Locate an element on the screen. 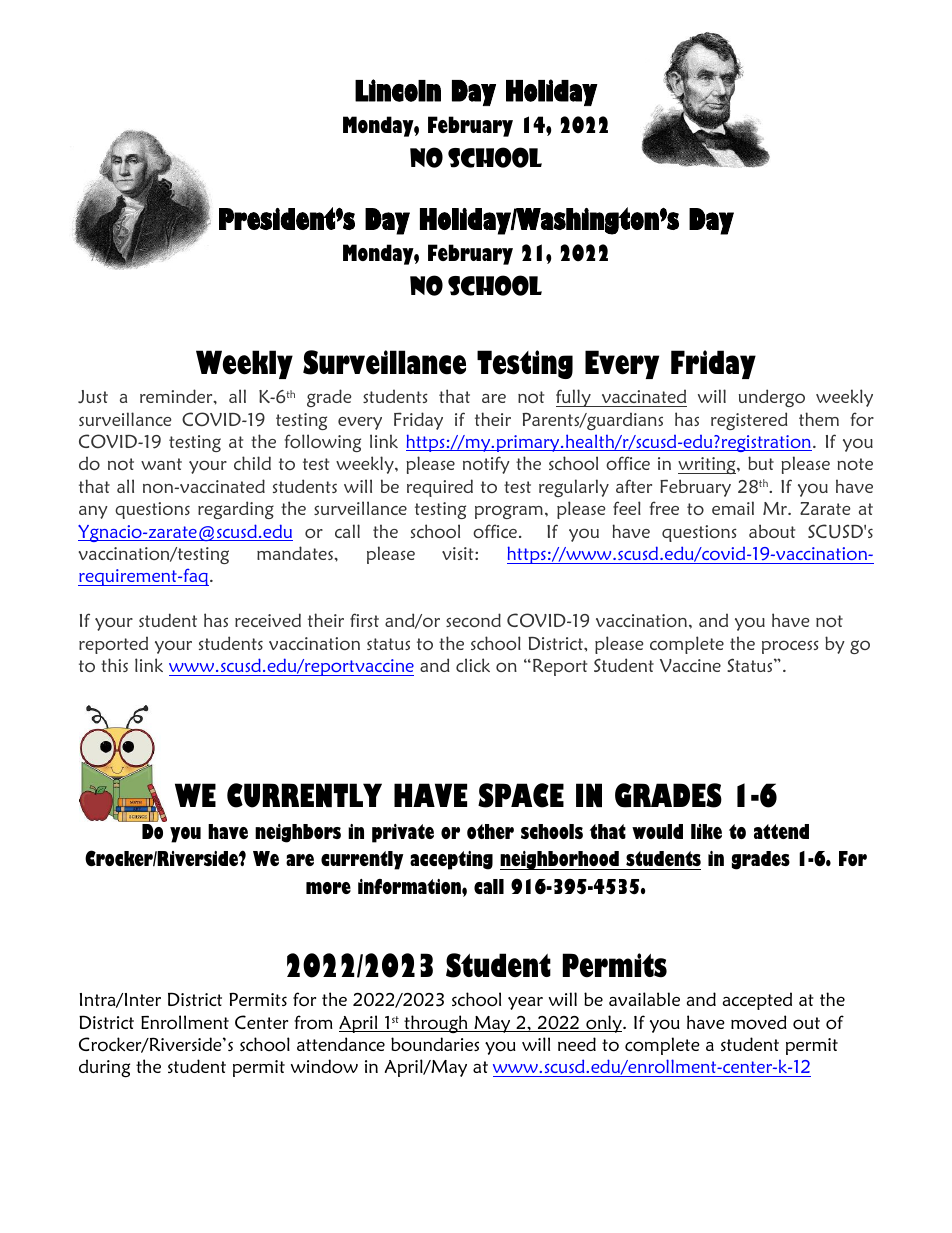 This screenshot has height=1233, width=952. undergo is located at coordinates (772, 398).
